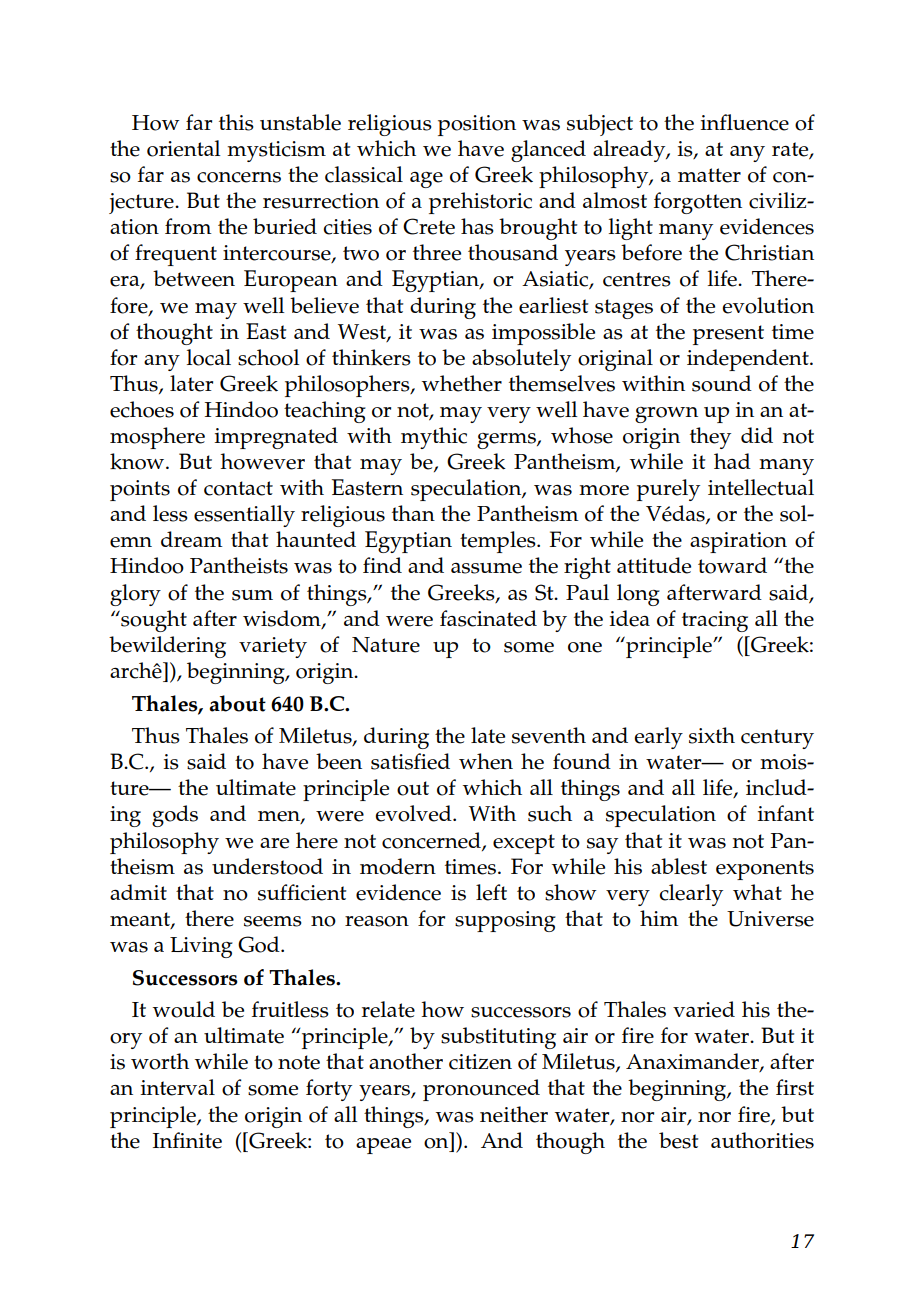 Image resolution: width=924 pixels, height=1308 pixels. Describe the element at coordinates (481, 1090) in the screenshot. I see `pronounced` at that location.
